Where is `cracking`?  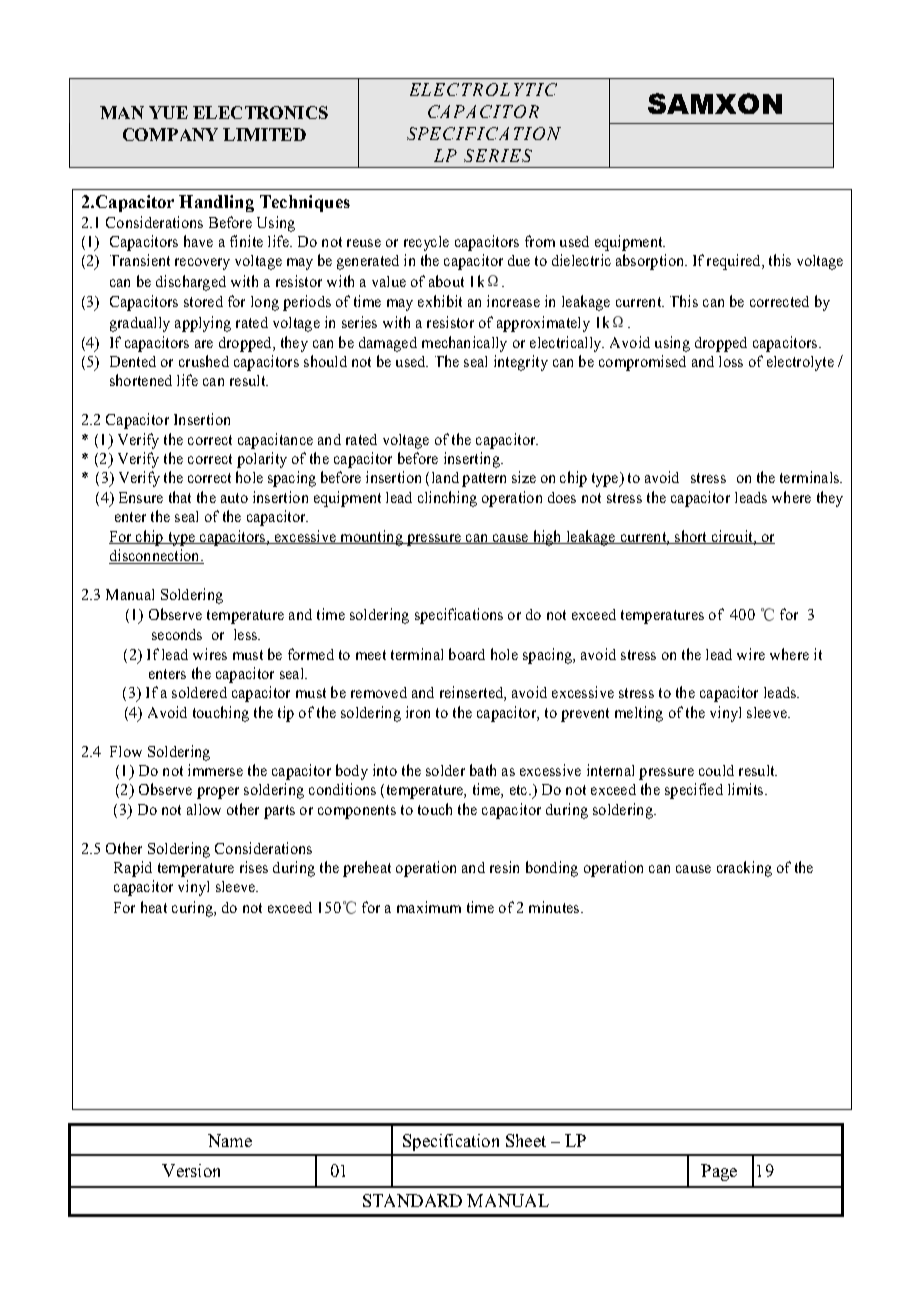
cracking is located at coordinates (744, 869).
